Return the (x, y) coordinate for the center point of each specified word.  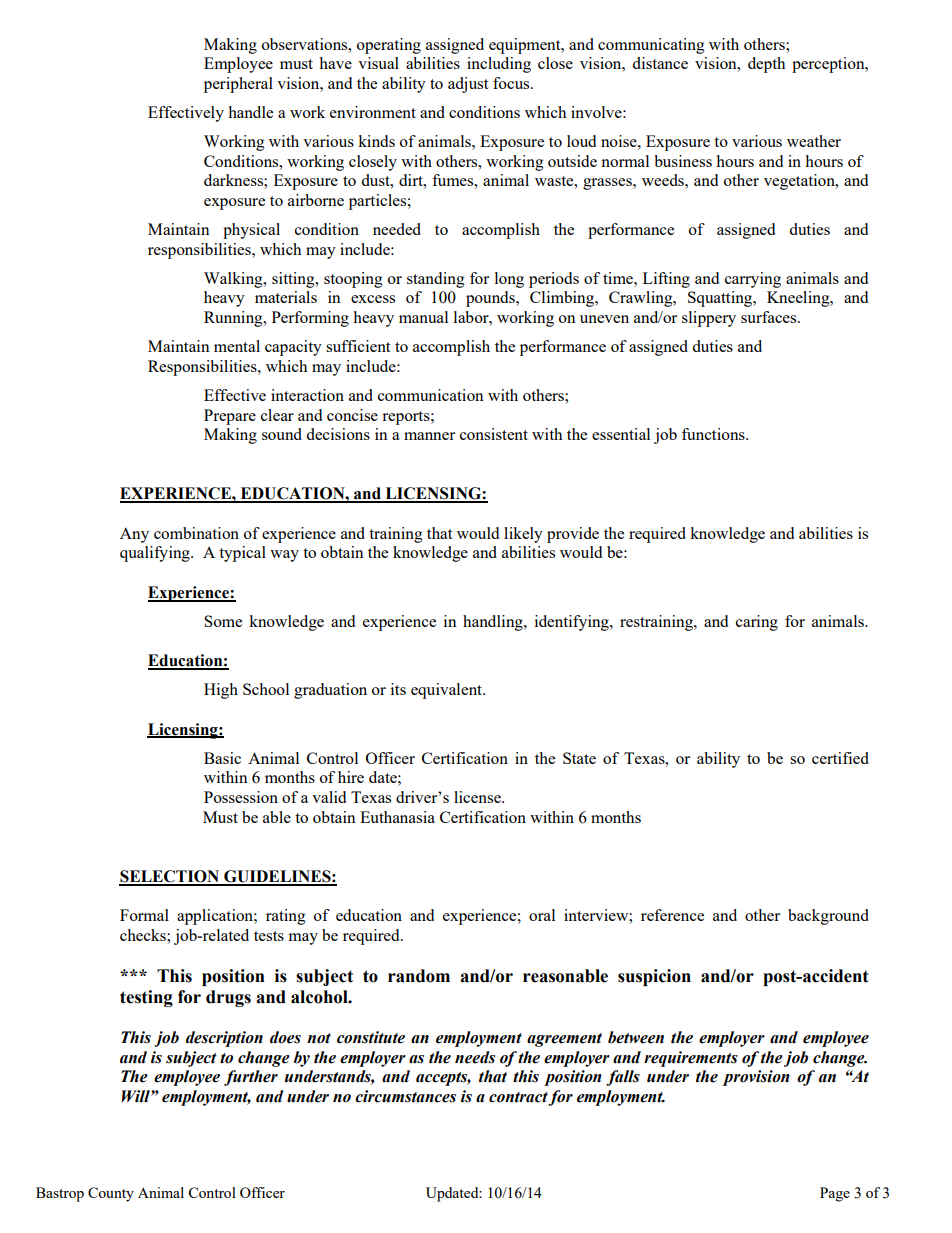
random (419, 976)
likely (523, 535)
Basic (222, 758)
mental (237, 346)
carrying (753, 280)
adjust (468, 85)
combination (196, 533)
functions (714, 434)
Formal (144, 915)
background (828, 917)
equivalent (447, 691)
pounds (491, 299)
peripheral (238, 85)
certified (840, 758)
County (111, 1194)
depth (766, 65)
